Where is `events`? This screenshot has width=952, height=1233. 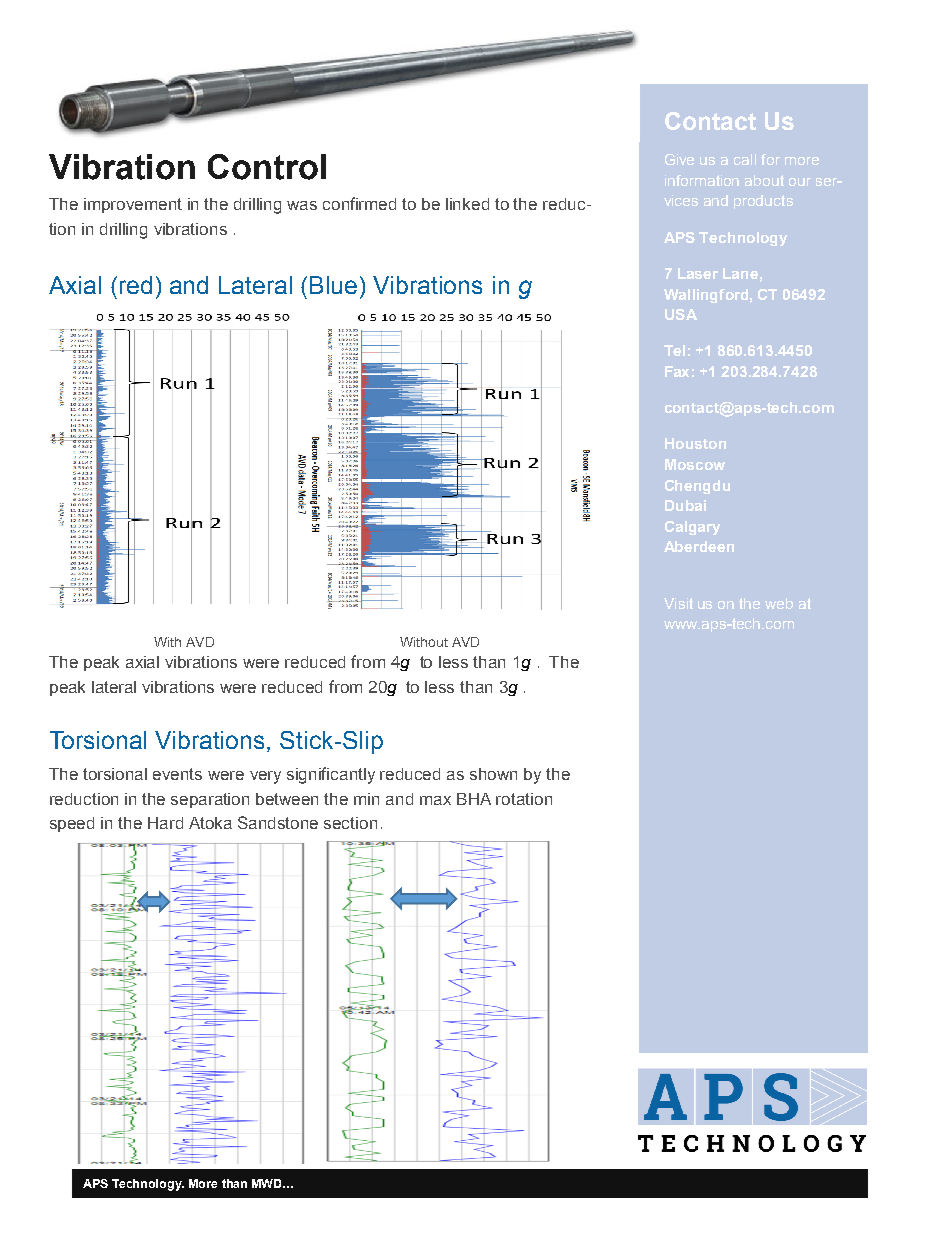
events is located at coordinates (177, 774).
